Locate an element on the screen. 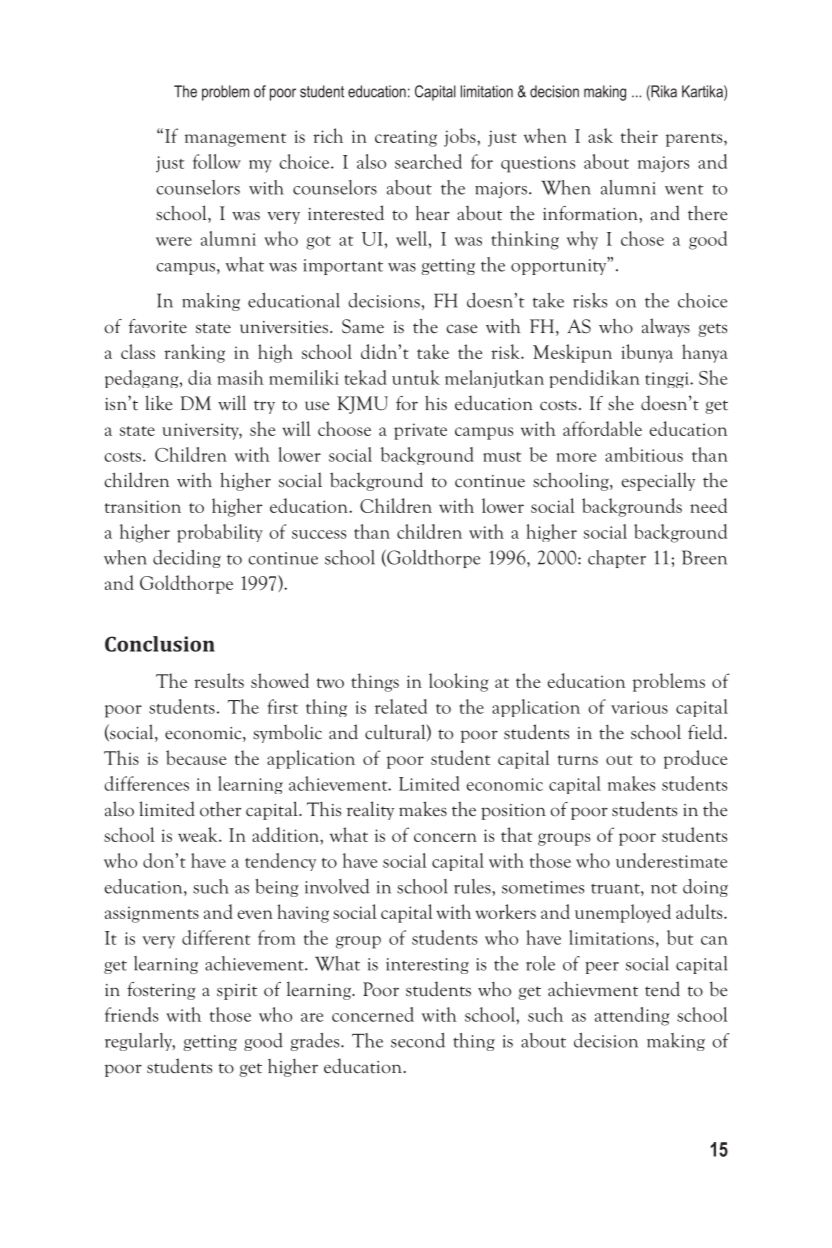 The width and height of the screenshot is (832, 1248). chapter is located at coordinates (617, 559).
